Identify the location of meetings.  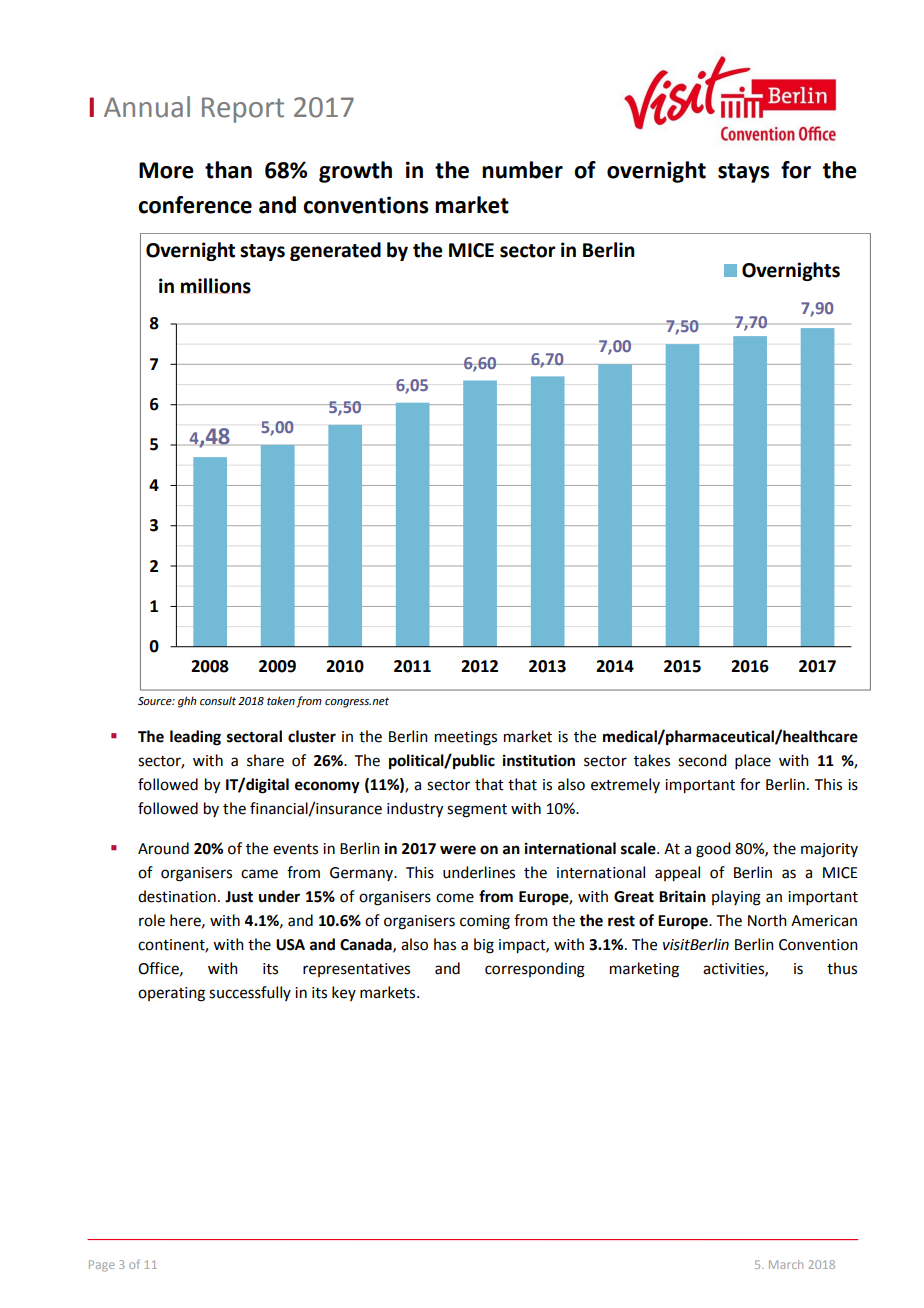
(466, 738).
